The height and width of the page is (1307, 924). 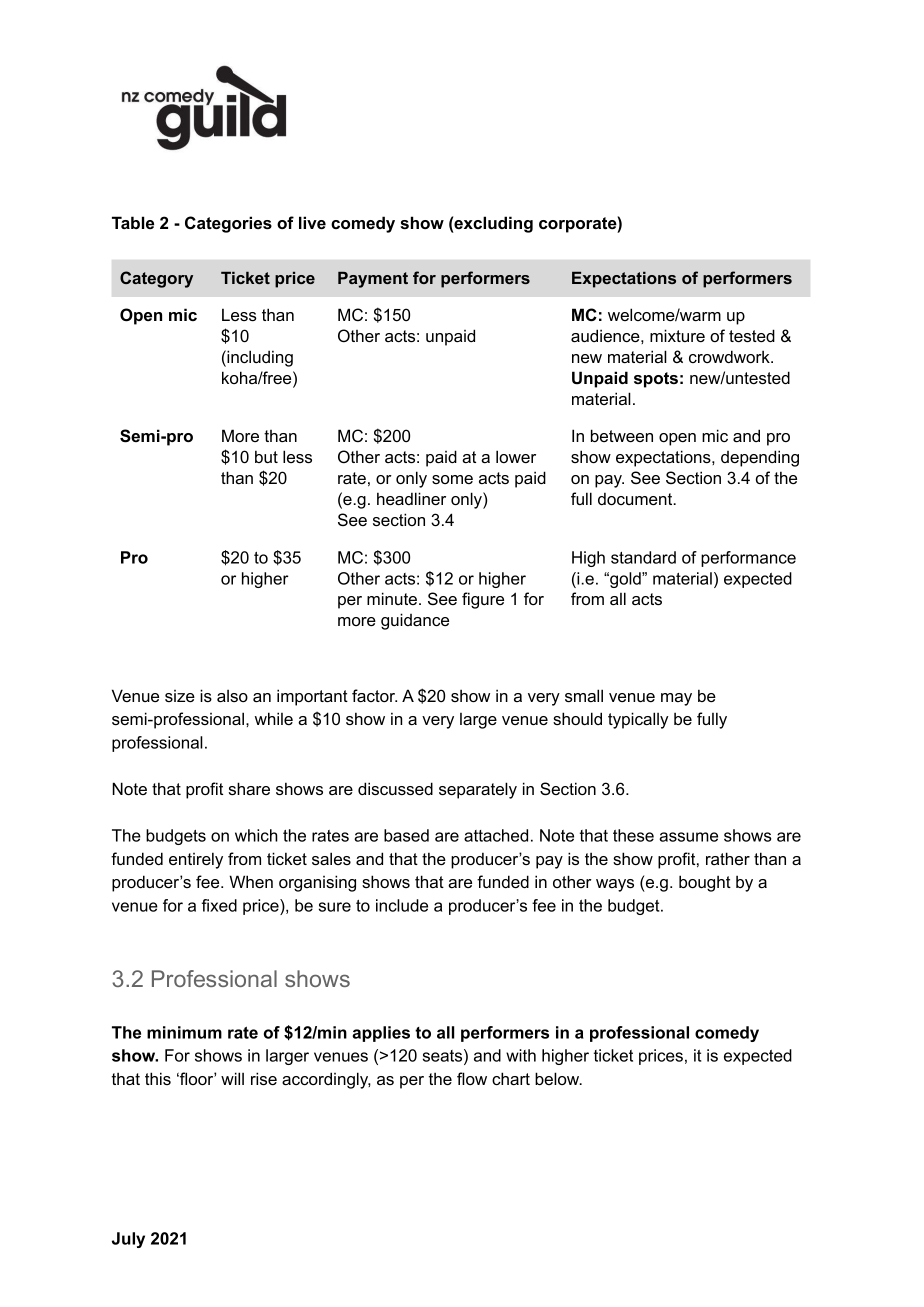 What do you see at coordinates (677, 335) in the page?
I see `mixture` at bounding box center [677, 335].
